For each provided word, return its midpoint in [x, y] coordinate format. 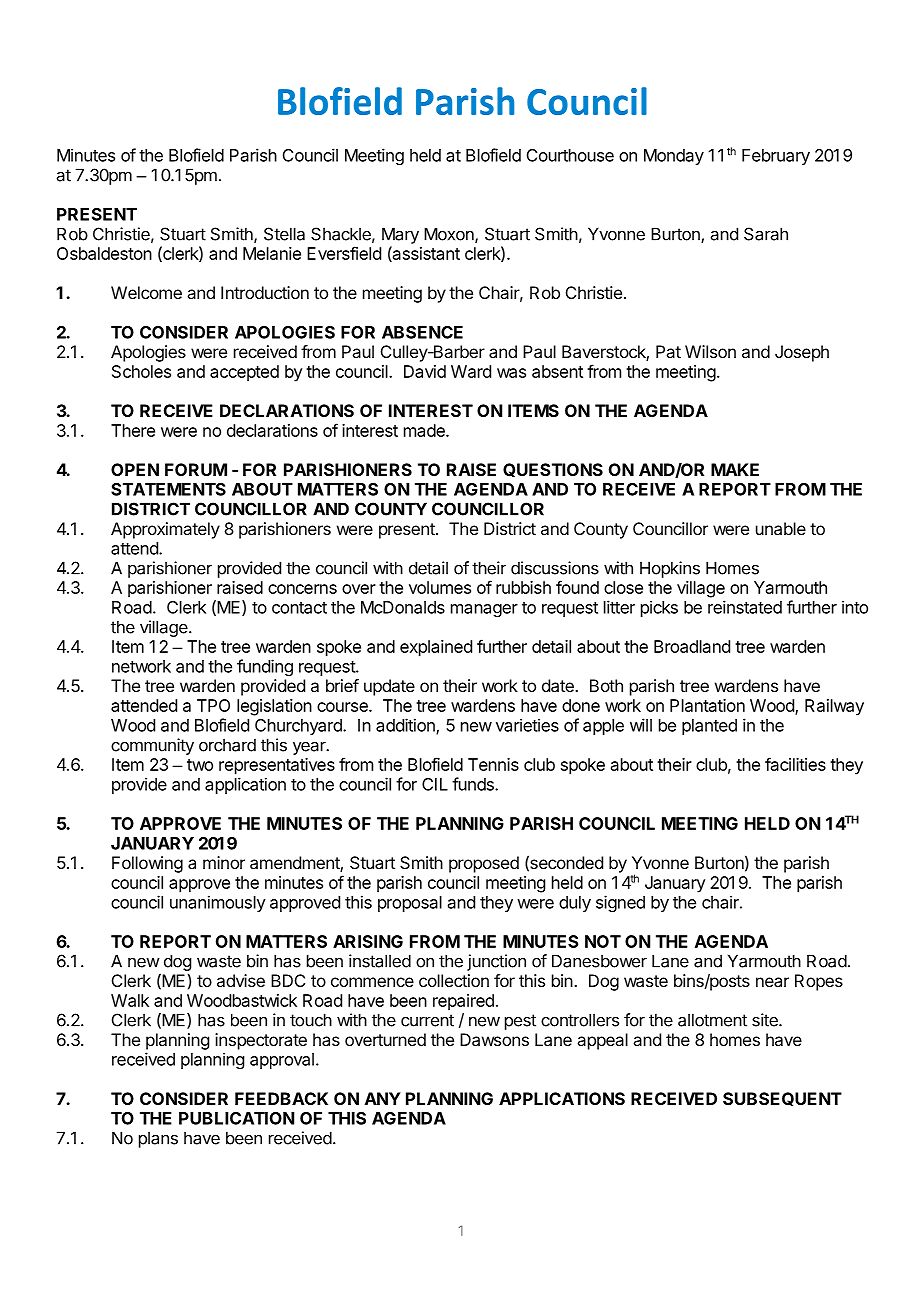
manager [484, 610]
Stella [284, 234]
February [776, 157]
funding [265, 667]
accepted [244, 373]
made [425, 430]
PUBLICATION [236, 1118]
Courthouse [570, 155]
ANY [383, 1098]
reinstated [745, 607]
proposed [484, 864]
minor [224, 862]
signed [620, 903]
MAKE [735, 469]
